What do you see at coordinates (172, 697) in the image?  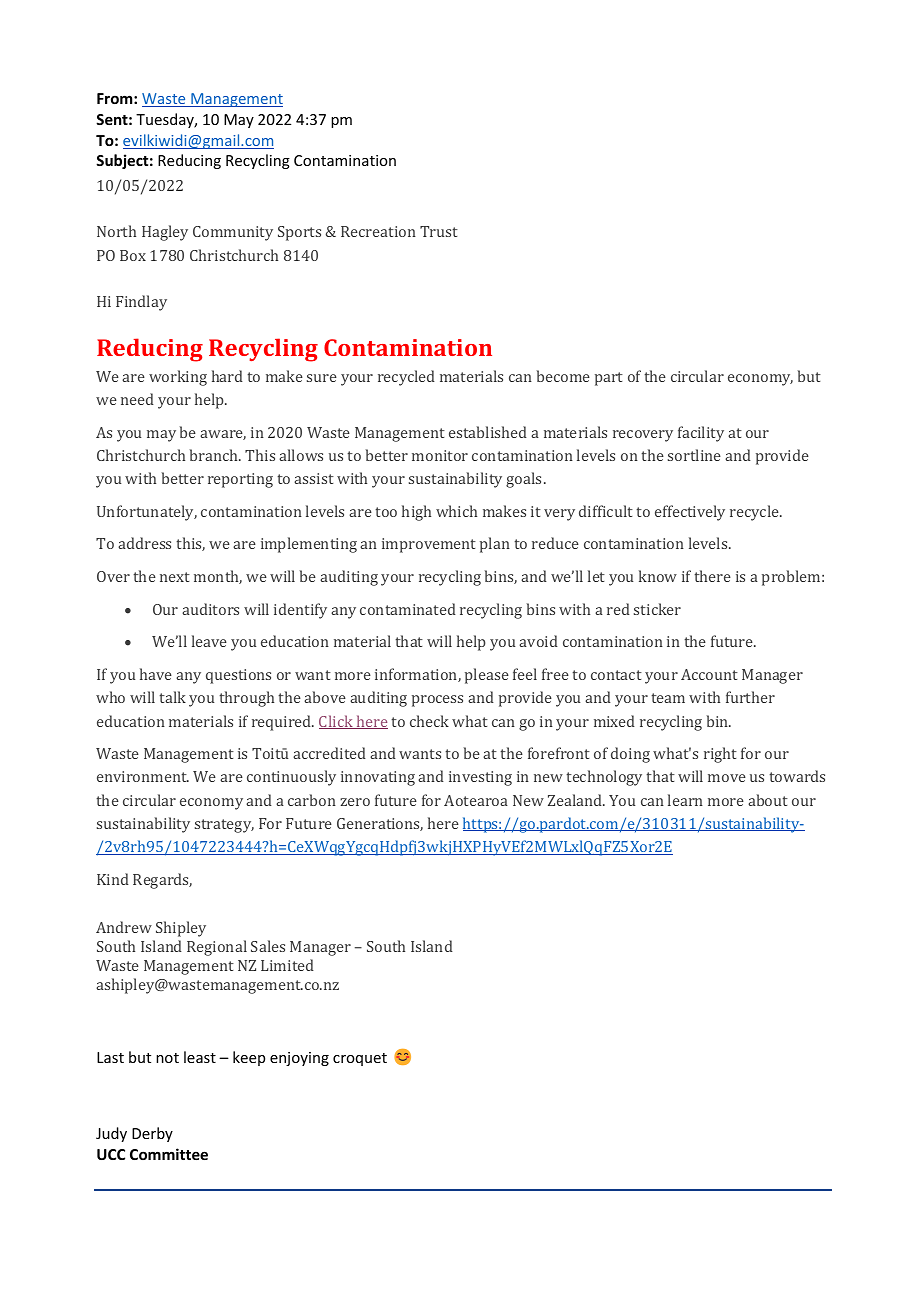 I see `talk` at bounding box center [172, 697].
